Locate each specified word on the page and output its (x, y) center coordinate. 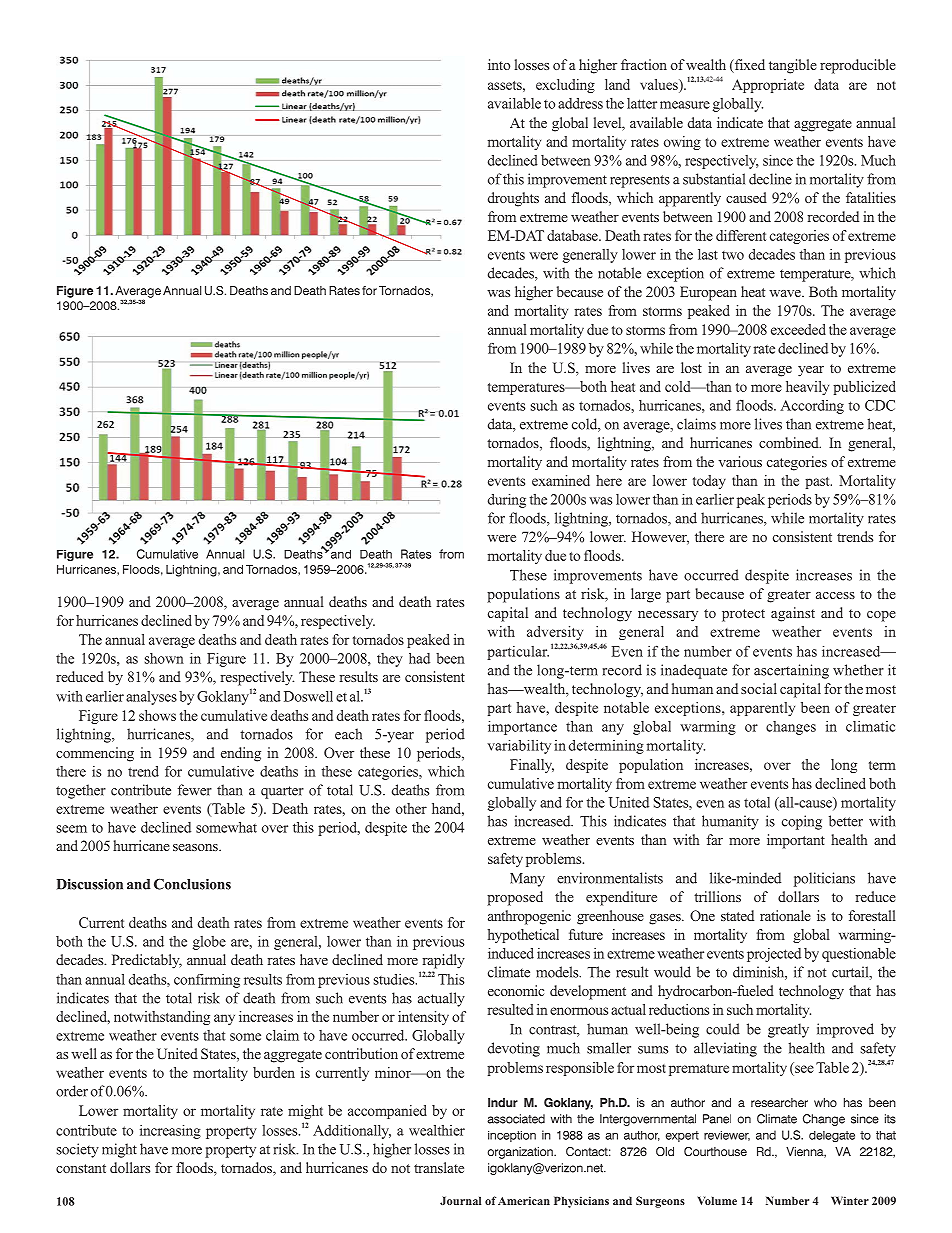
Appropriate (768, 86)
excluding (565, 86)
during (507, 501)
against (793, 614)
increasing (170, 1132)
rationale (785, 915)
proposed (515, 898)
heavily (807, 388)
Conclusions (192, 884)
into (499, 64)
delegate (832, 1136)
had (419, 658)
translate (439, 1167)
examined (561, 480)
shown (164, 658)
